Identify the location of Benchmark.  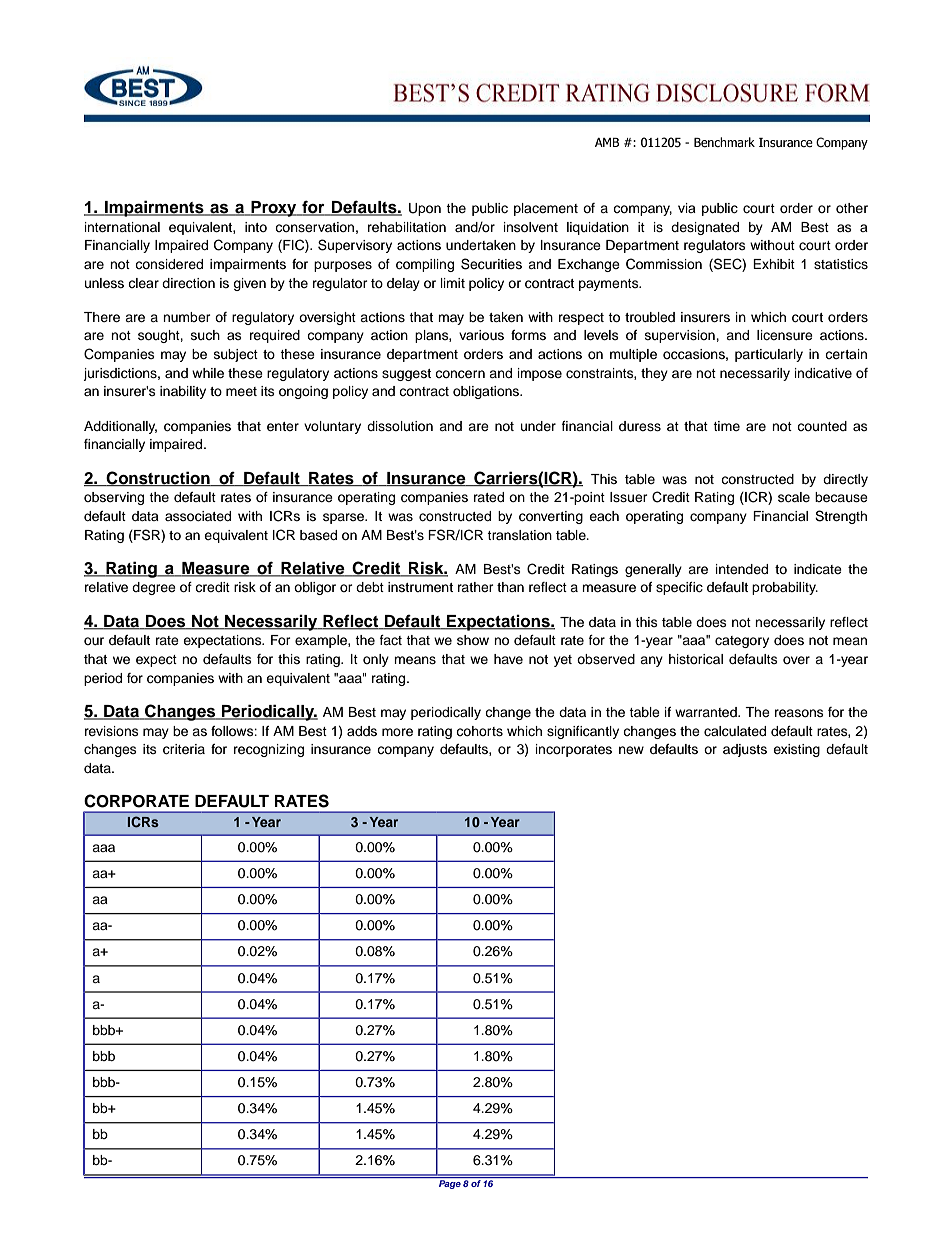
(724, 142).
